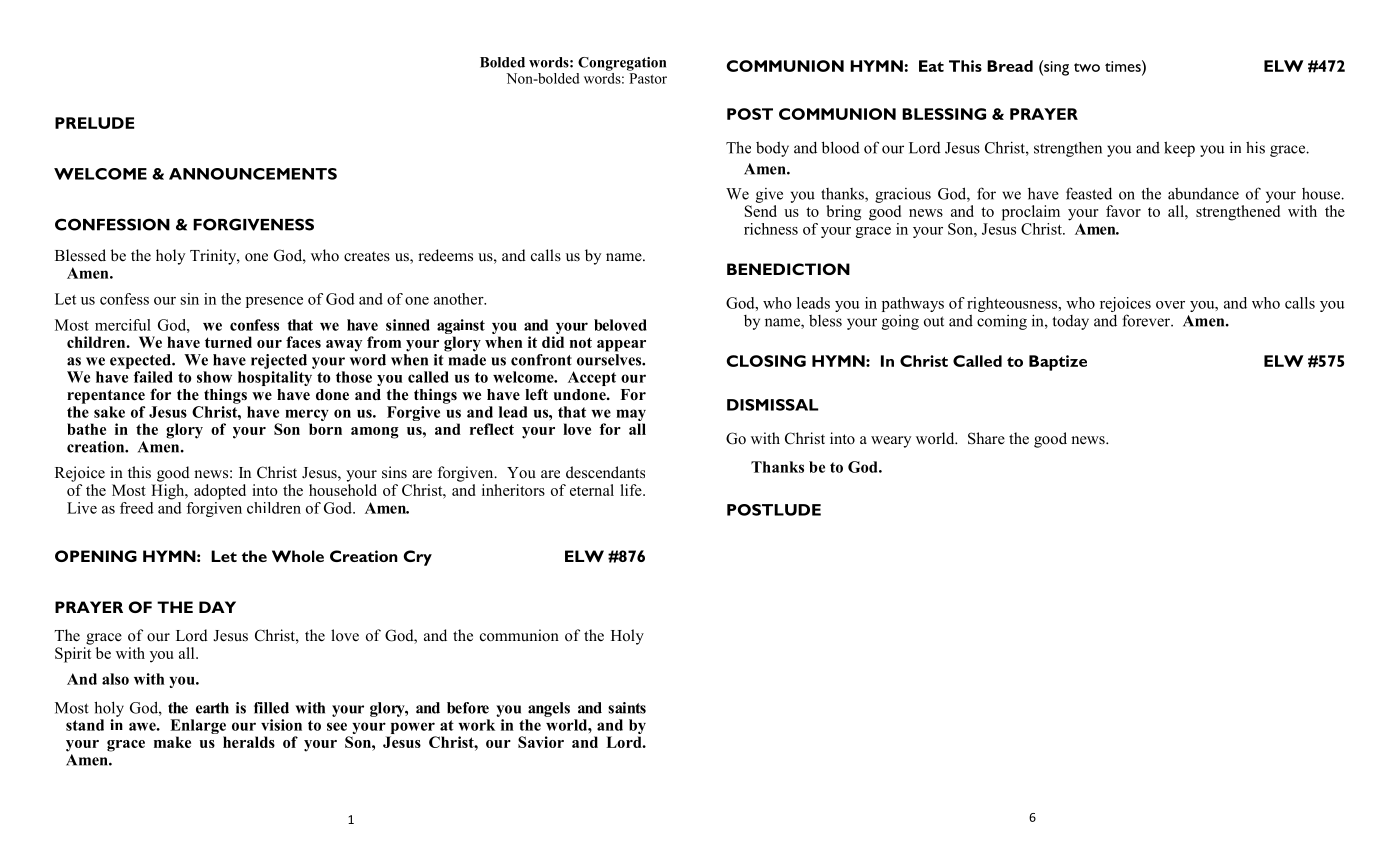 The image size is (1400, 850). Describe the element at coordinates (986, 438) in the screenshot. I see `Share` at that location.
